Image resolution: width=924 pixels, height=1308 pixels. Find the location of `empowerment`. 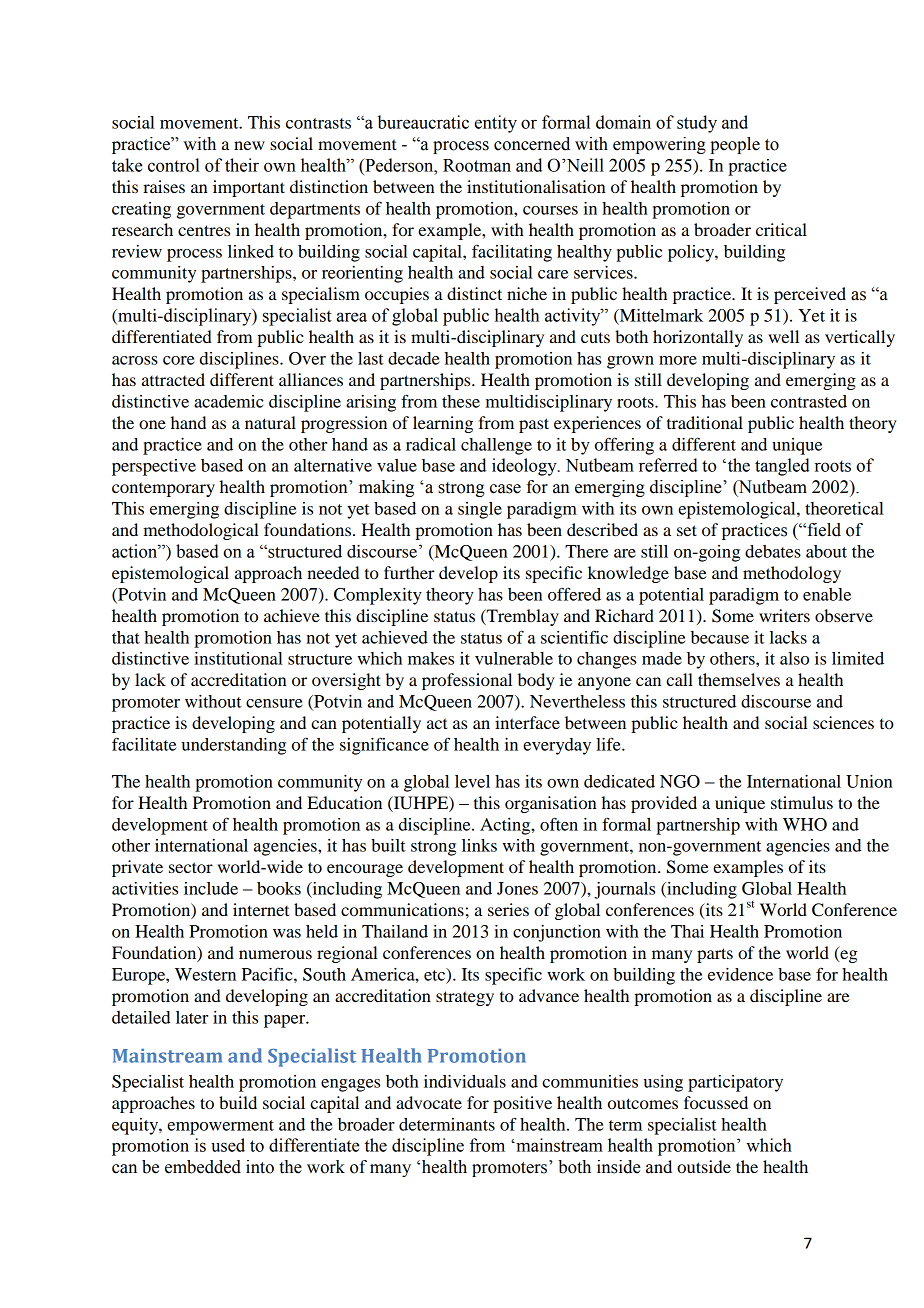

empowerment is located at coordinates (220, 1127).
